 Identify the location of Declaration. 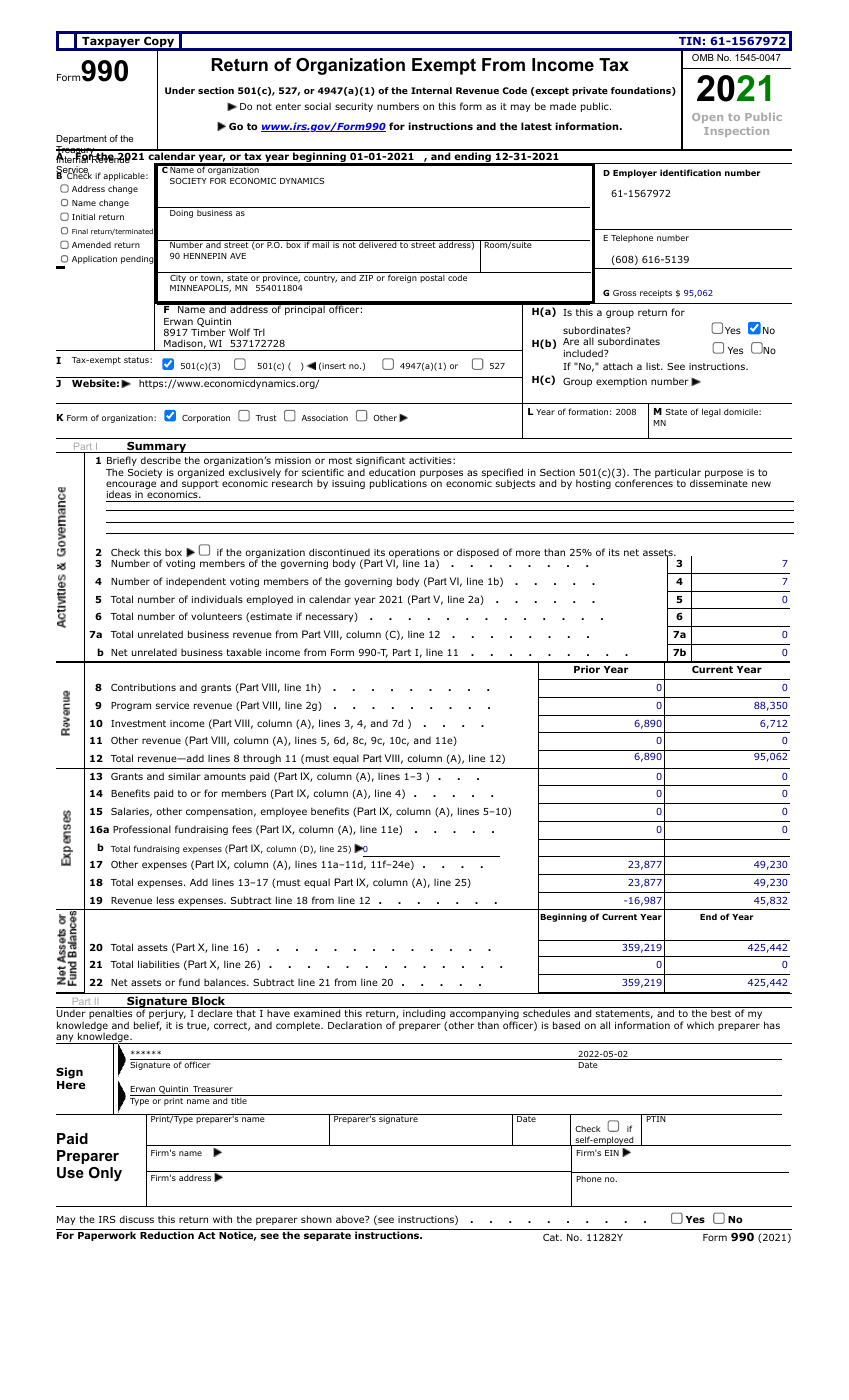
(355, 1025).
